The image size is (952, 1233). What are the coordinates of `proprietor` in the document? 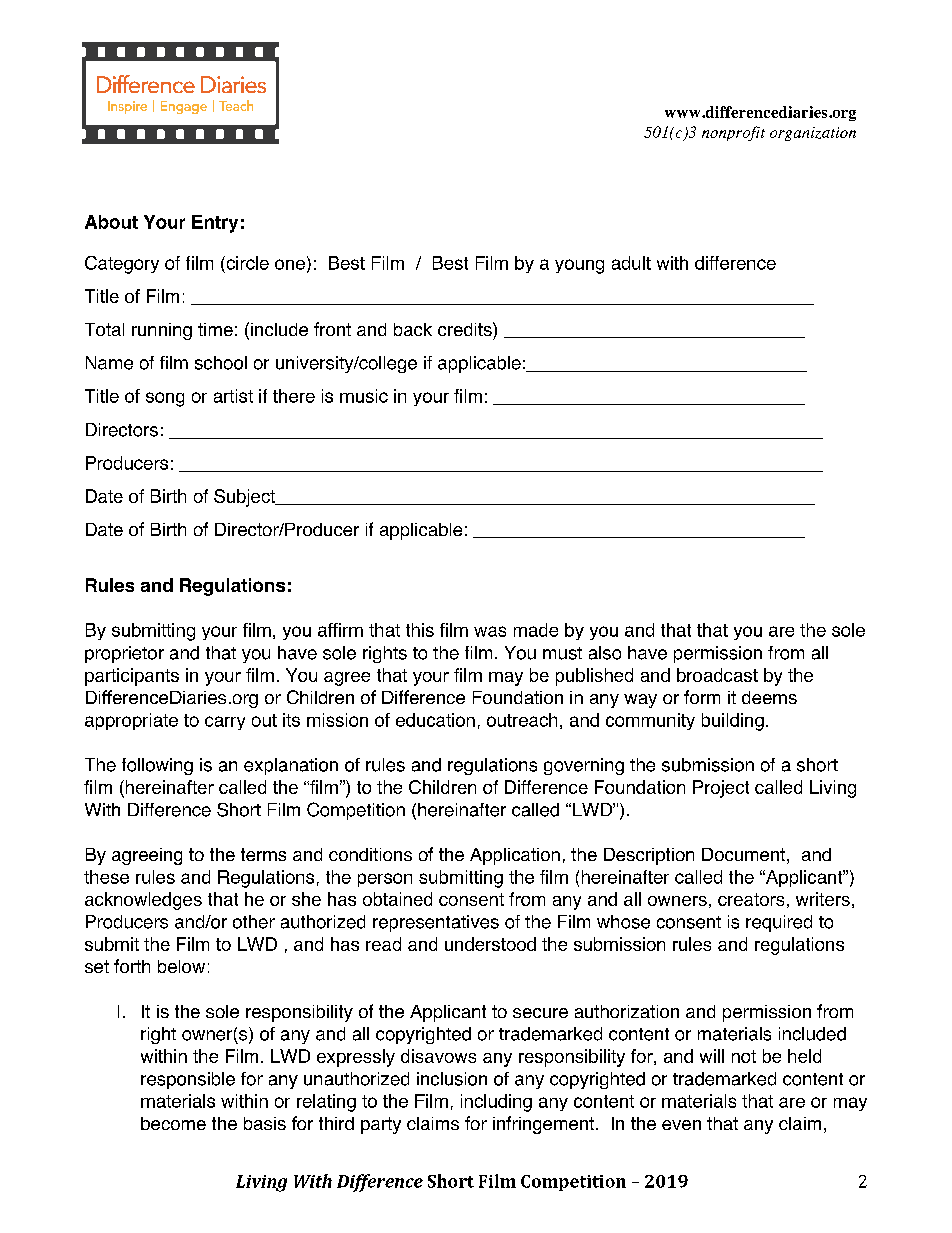 It's located at (124, 654).
